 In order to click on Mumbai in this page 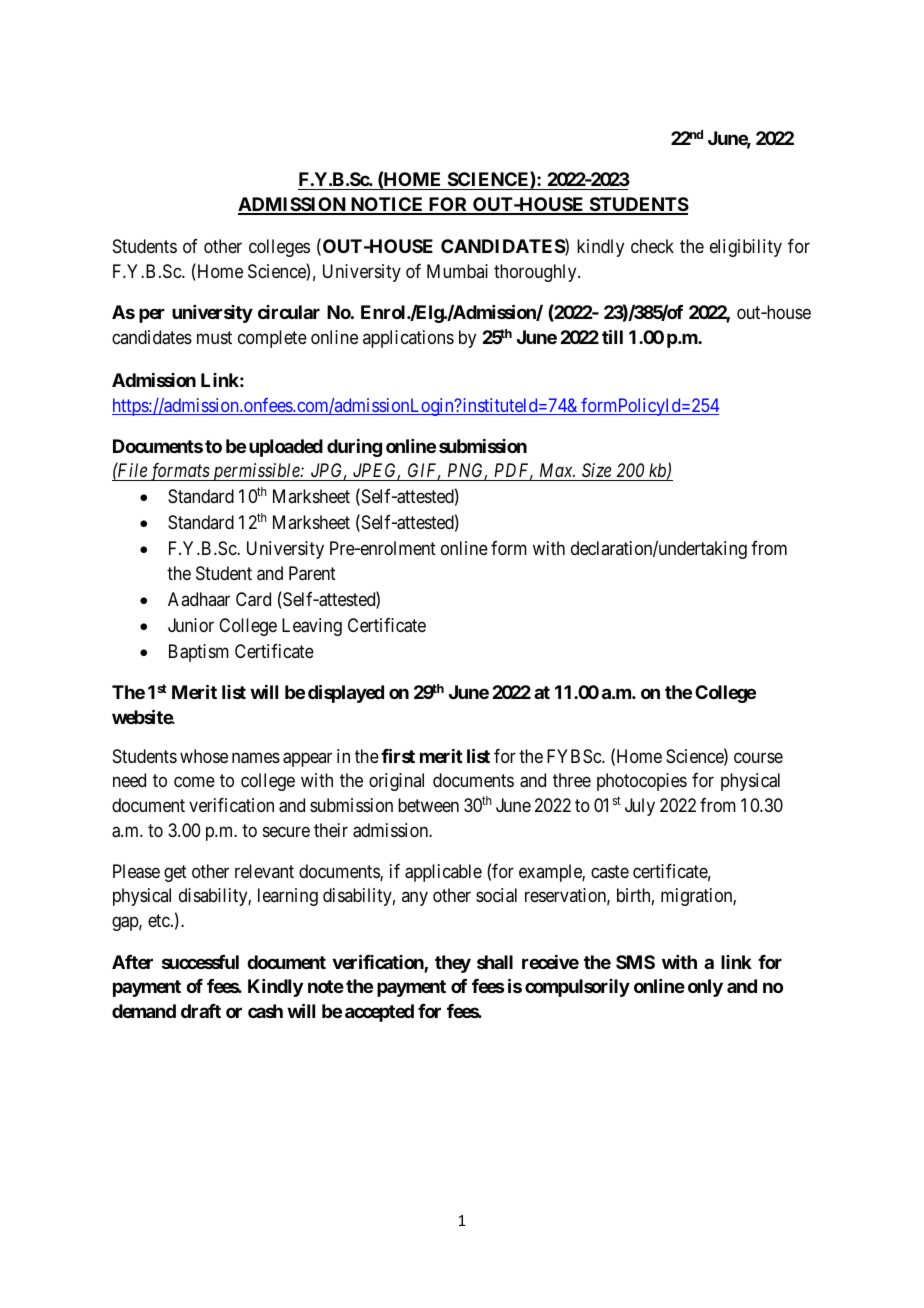, I will do `click(457, 271)`.
